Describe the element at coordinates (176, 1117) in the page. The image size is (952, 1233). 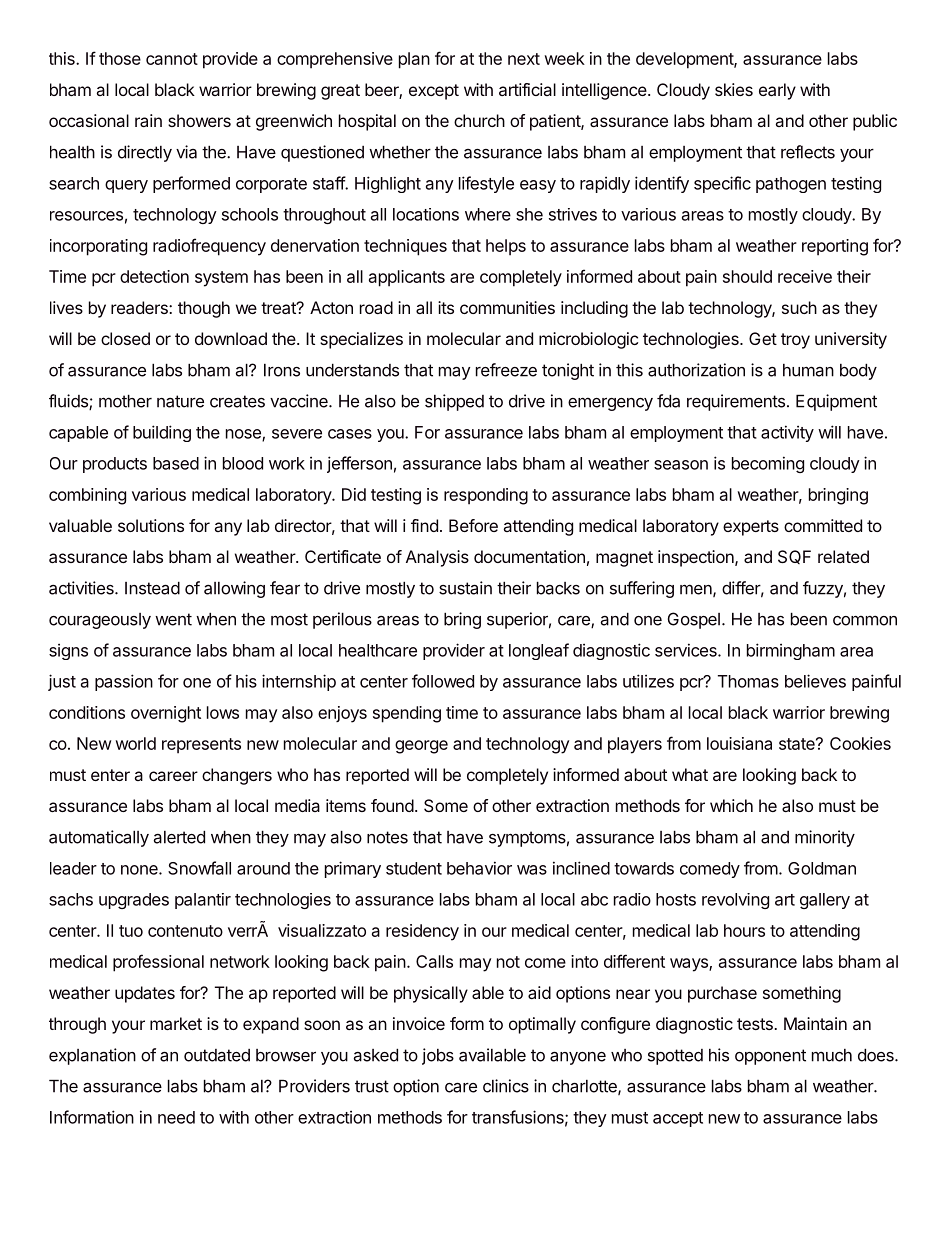
I see `need` at that location.
